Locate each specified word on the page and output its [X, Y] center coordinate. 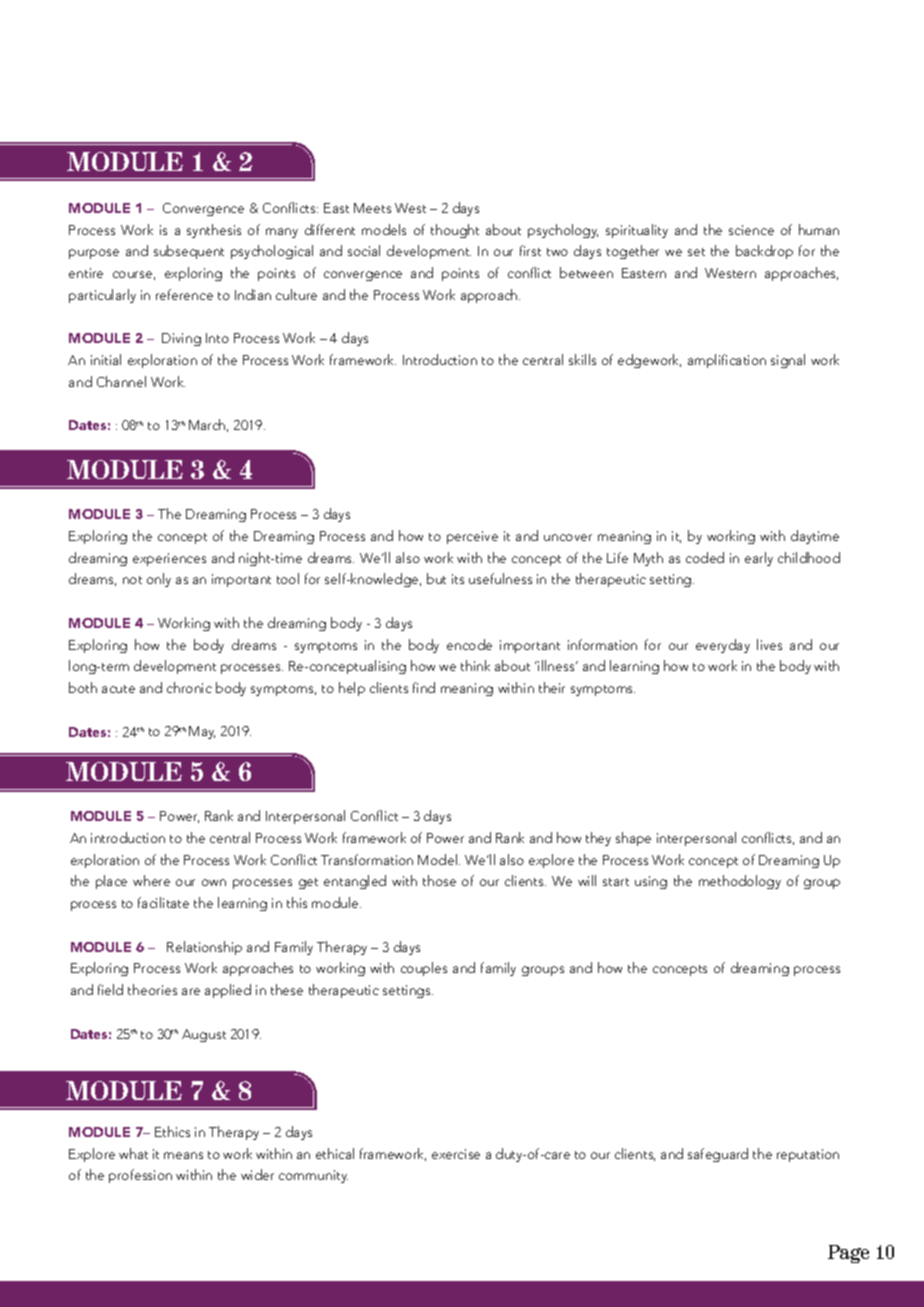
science [751, 230]
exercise [456, 1154]
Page [848, 1254]
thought [455, 231]
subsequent [189, 252]
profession [140, 1176]
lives [769, 644]
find [424, 687]
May [202, 732]
